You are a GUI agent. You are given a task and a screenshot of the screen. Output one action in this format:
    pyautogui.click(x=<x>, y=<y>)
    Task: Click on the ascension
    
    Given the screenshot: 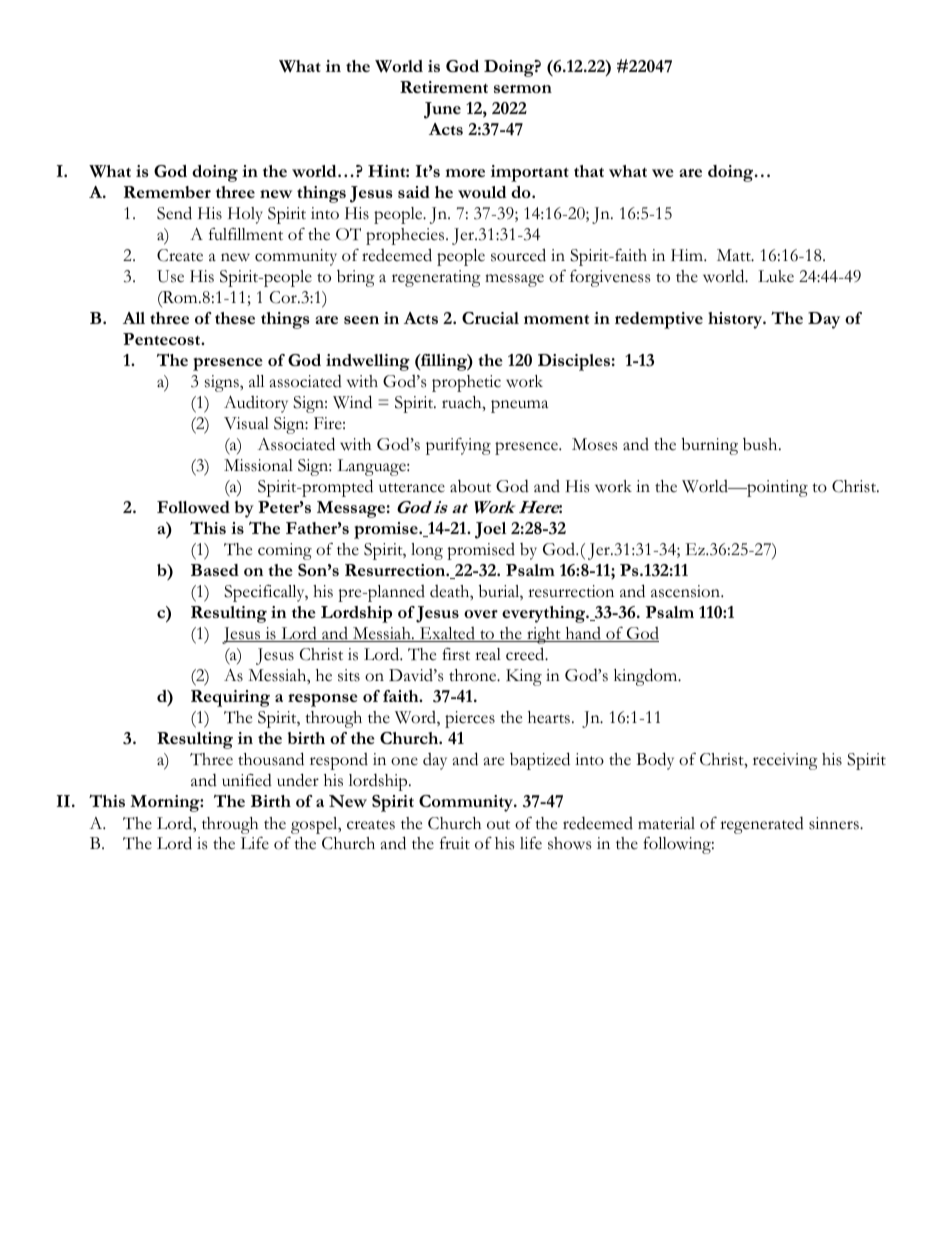 What is the action you would take?
    pyautogui.click(x=687, y=591)
